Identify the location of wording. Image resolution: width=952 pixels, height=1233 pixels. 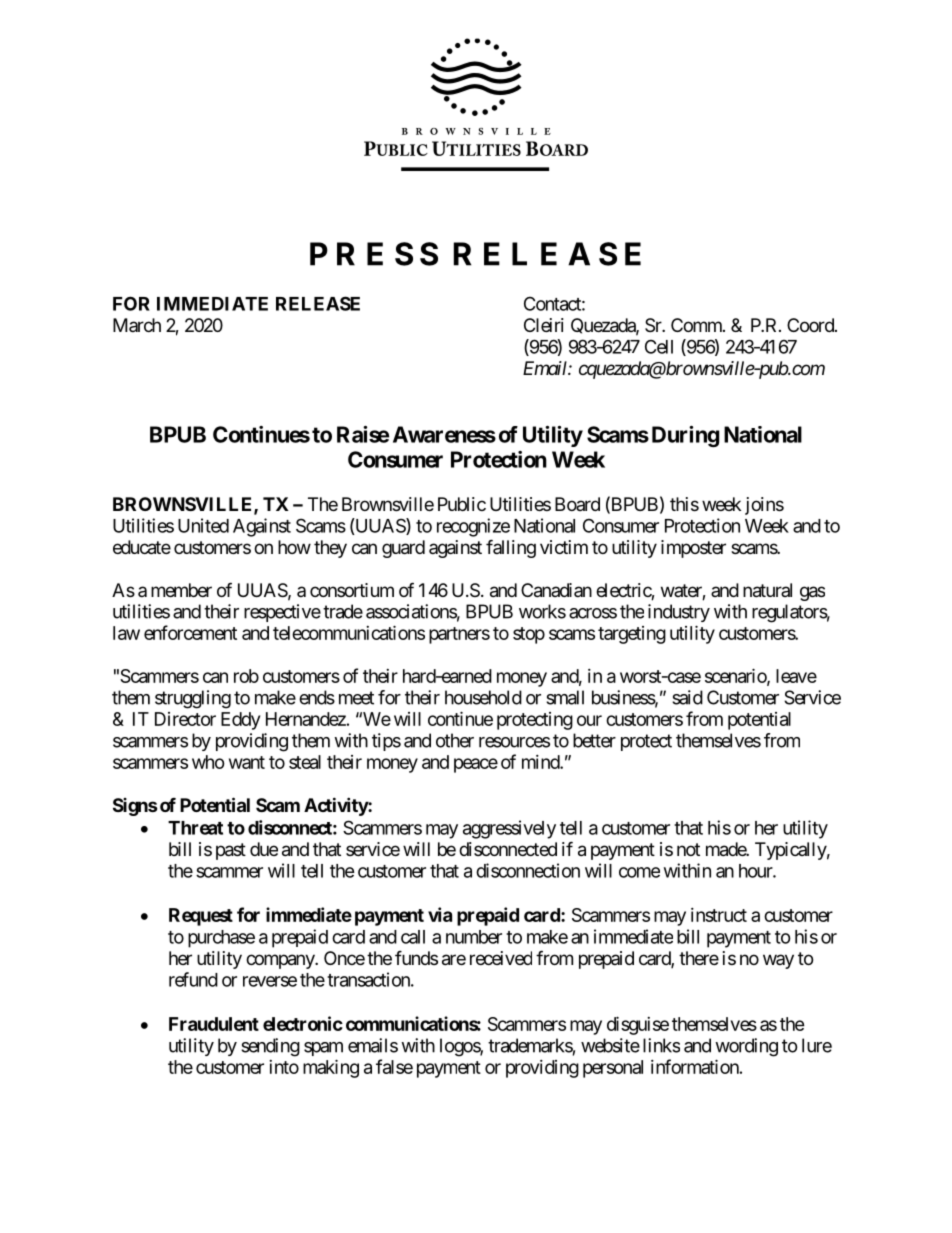
(746, 1047).
